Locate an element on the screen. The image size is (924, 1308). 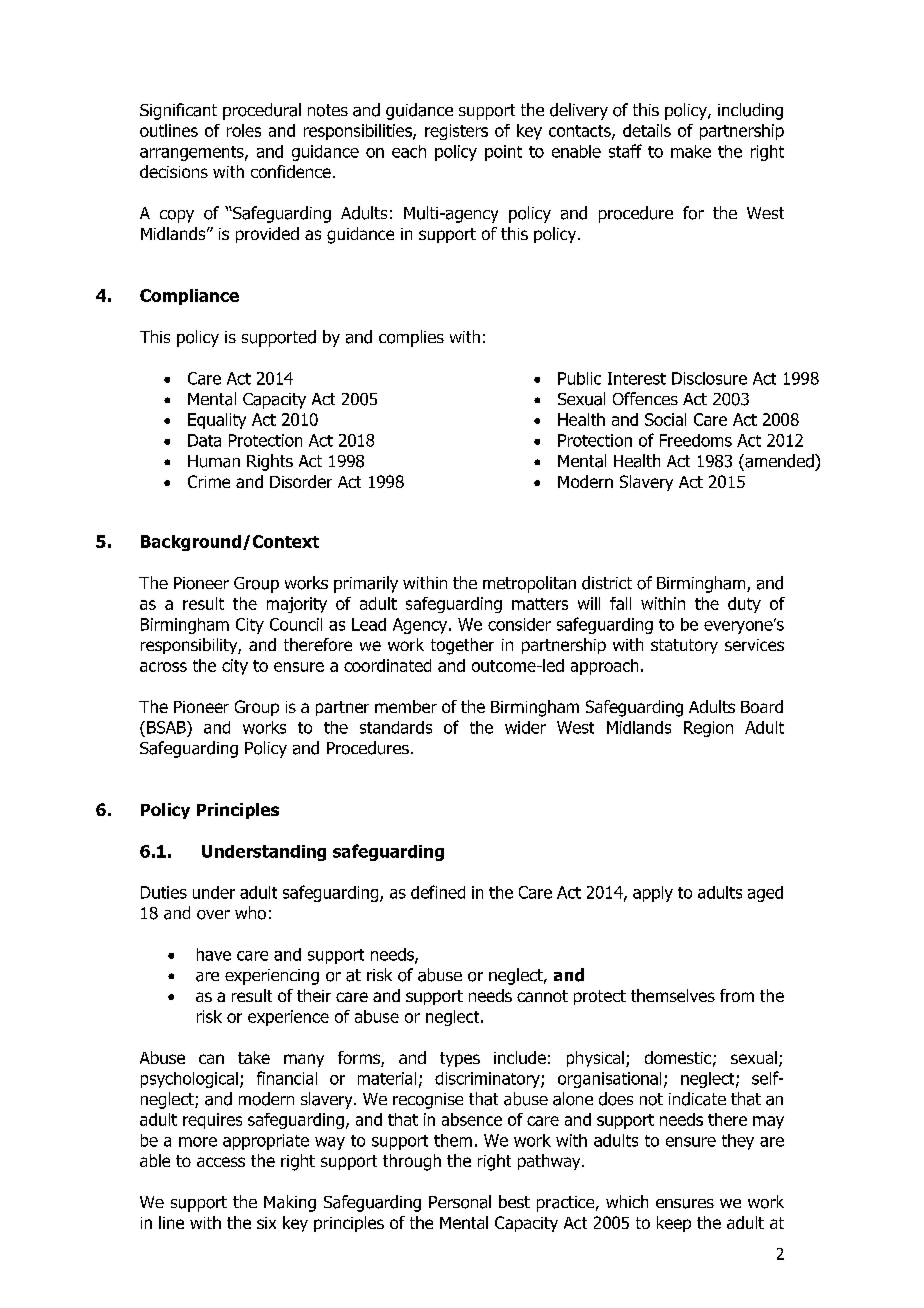
Personal is located at coordinates (460, 1202).
